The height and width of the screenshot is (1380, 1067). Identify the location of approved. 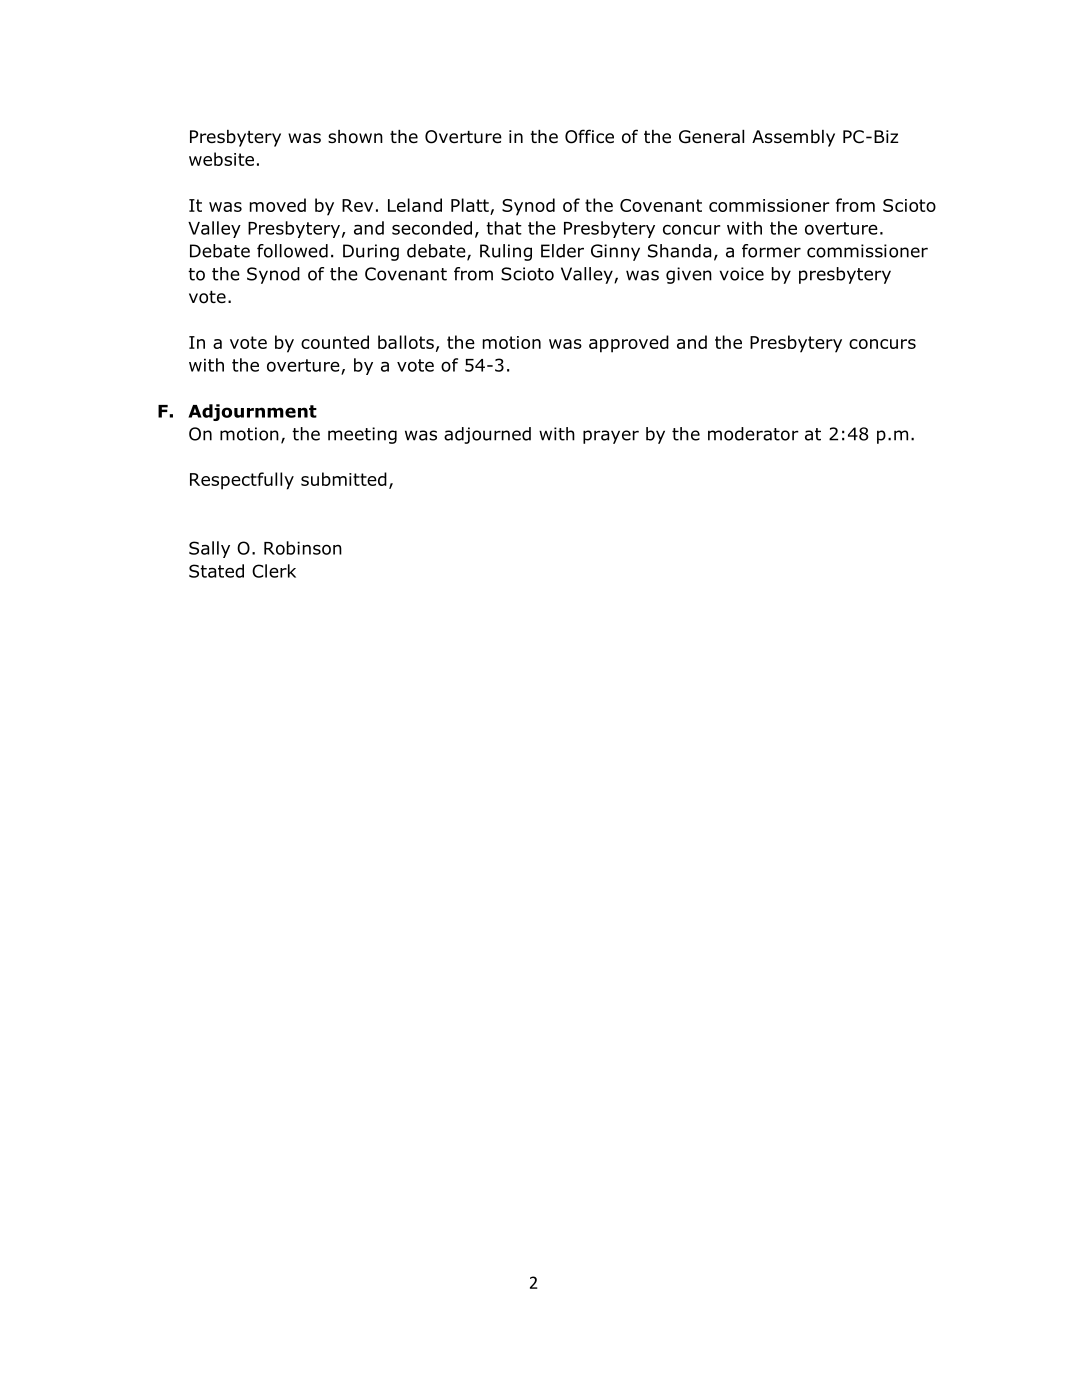
(629, 344).
